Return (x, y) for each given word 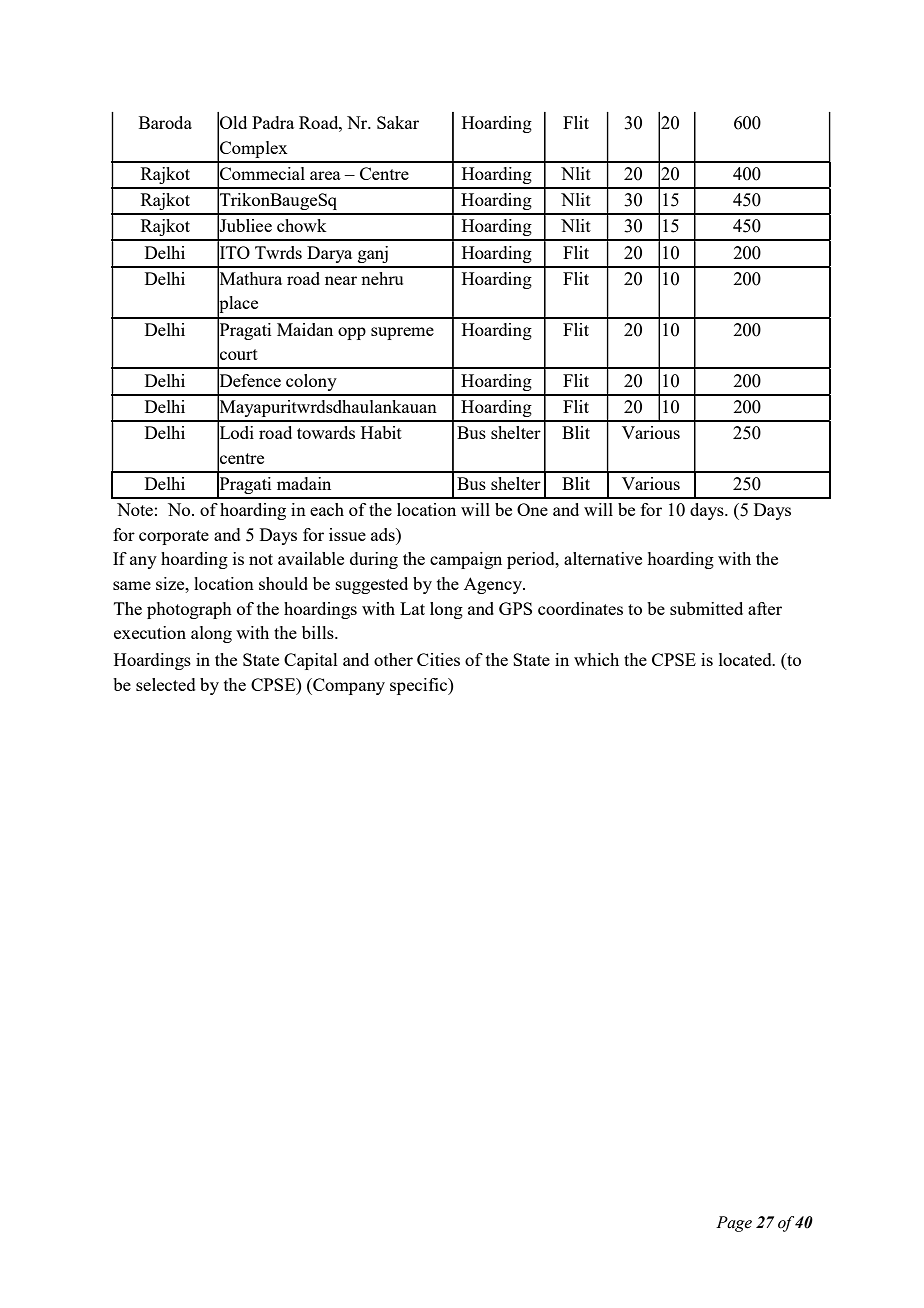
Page (734, 1224)
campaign (466, 560)
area (325, 175)
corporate (174, 537)
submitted (706, 608)
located (746, 659)
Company (348, 686)
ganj (373, 254)
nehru (382, 278)
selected (166, 684)
